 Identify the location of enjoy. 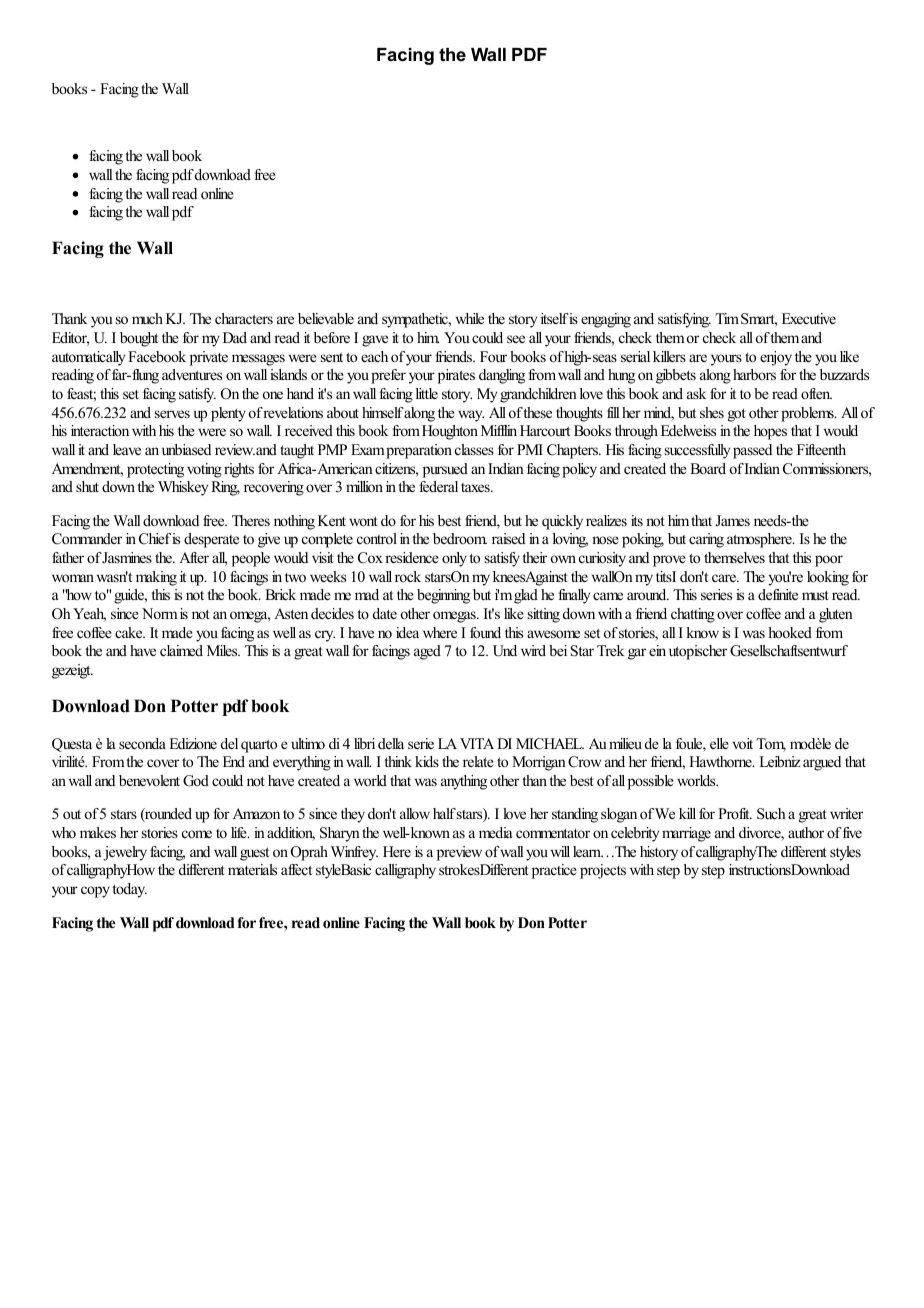
(776, 358).
